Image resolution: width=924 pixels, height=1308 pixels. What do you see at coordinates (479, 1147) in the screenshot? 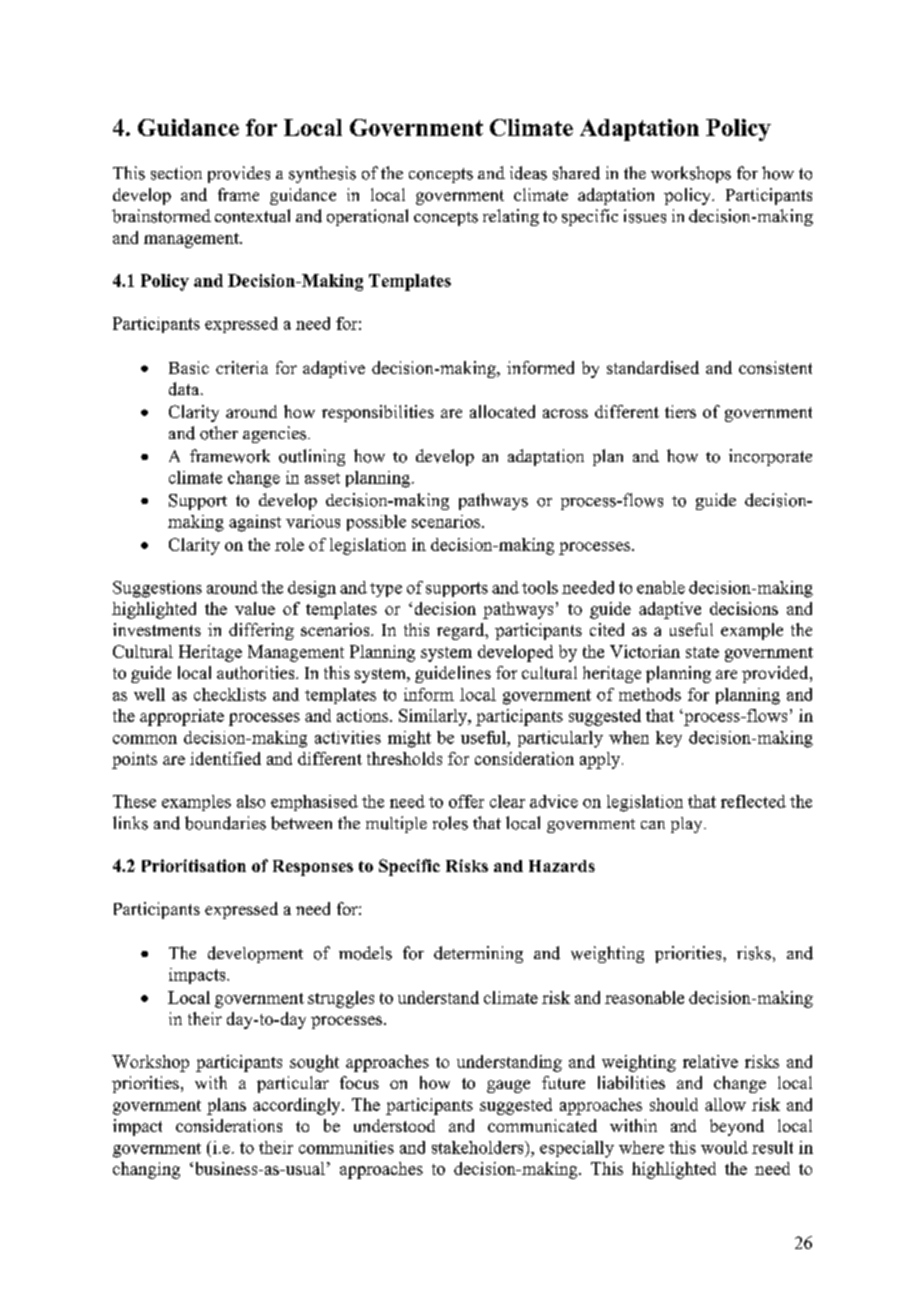
I see `stakeholders` at bounding box center [479, 1147].
